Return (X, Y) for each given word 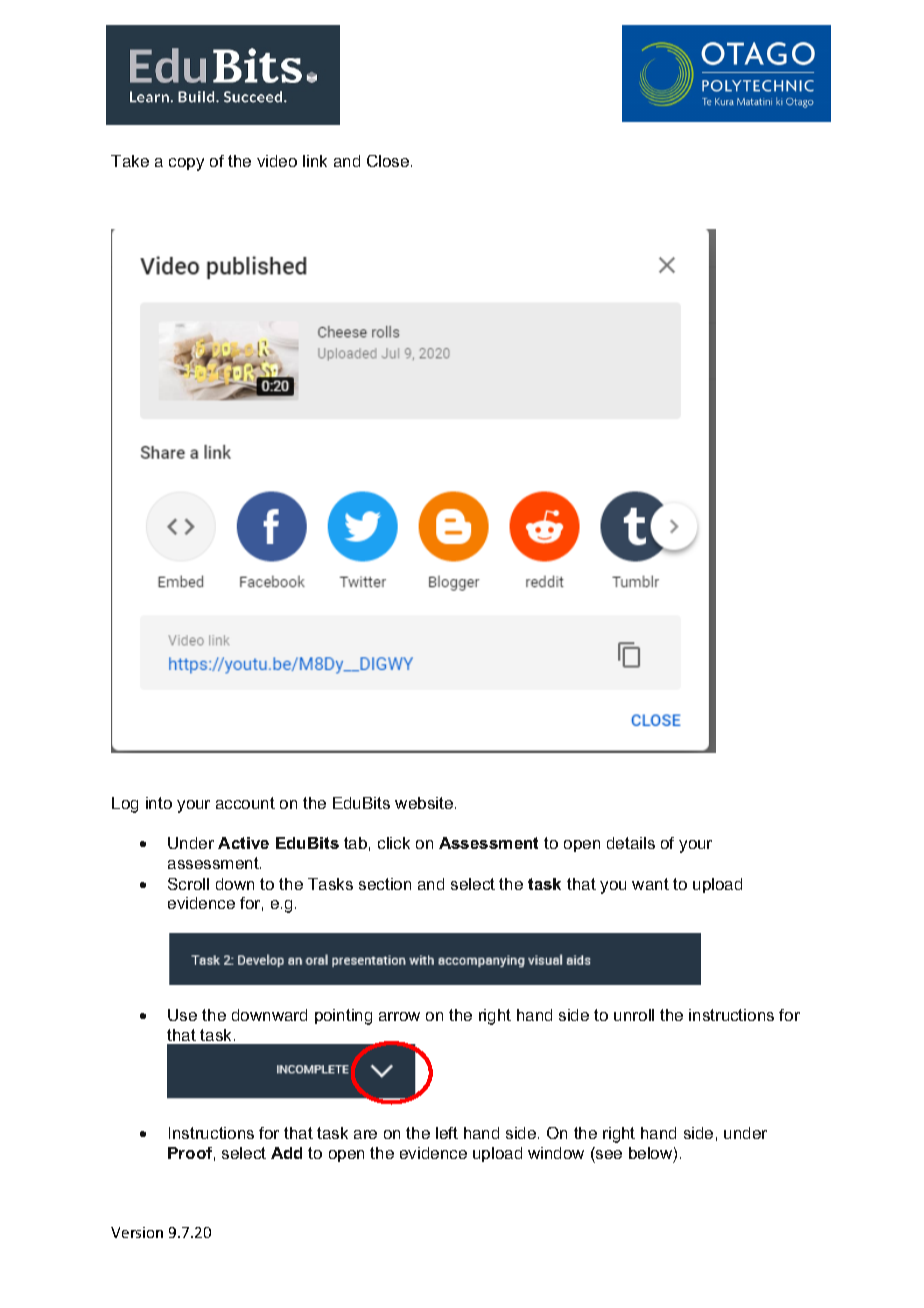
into (159, 803)
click (394, 843)
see (609, 1154)
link (315, 161)
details (631, 843)
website (424, 803)
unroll (634, 1015)
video (277, 161)
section (385, 884)
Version (137, 1232)
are (365, 1134)
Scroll (188, 884)
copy (186, 164)
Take (130, 161)
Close (389, 161)
